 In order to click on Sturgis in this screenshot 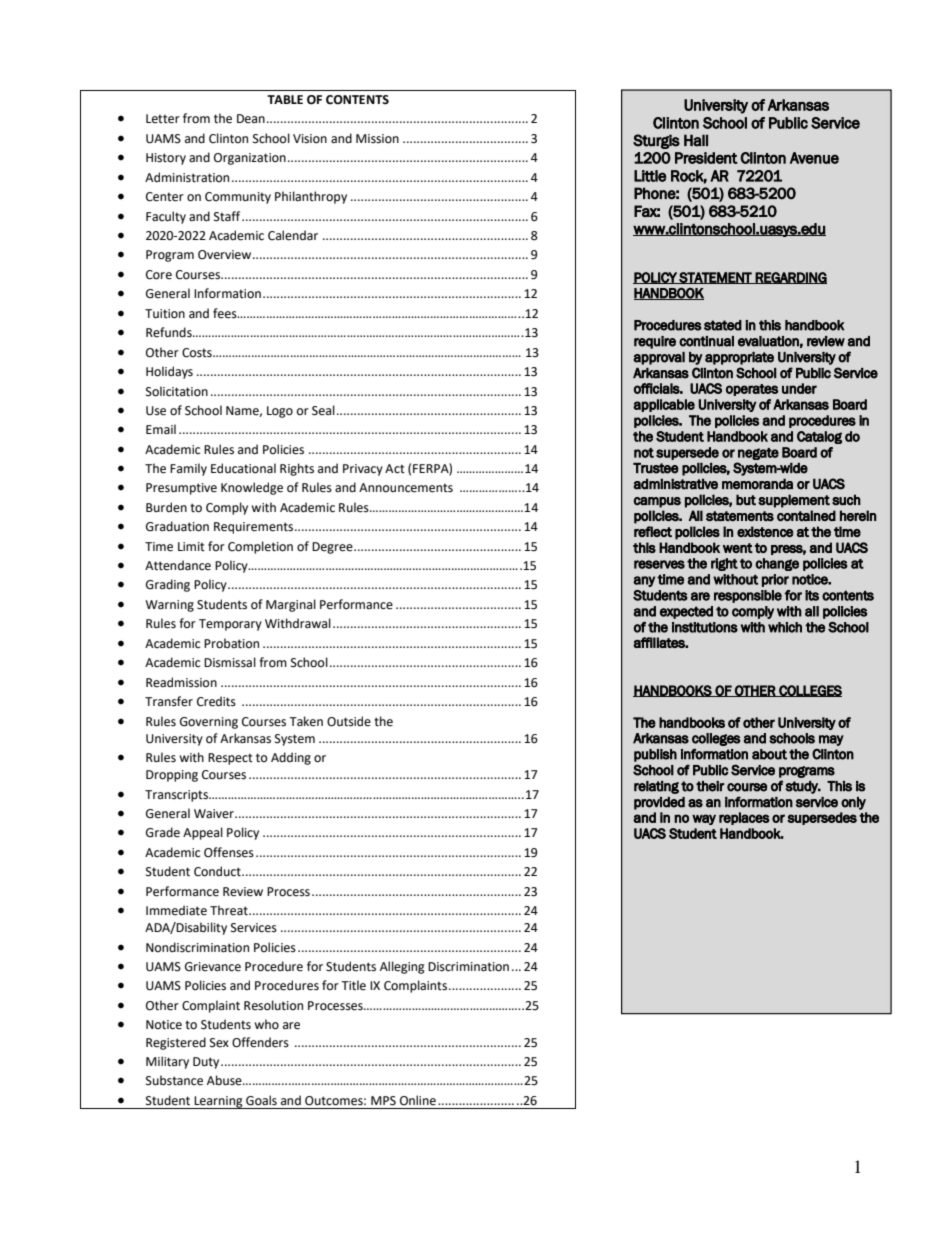, I will do `click(656, 141)`.
